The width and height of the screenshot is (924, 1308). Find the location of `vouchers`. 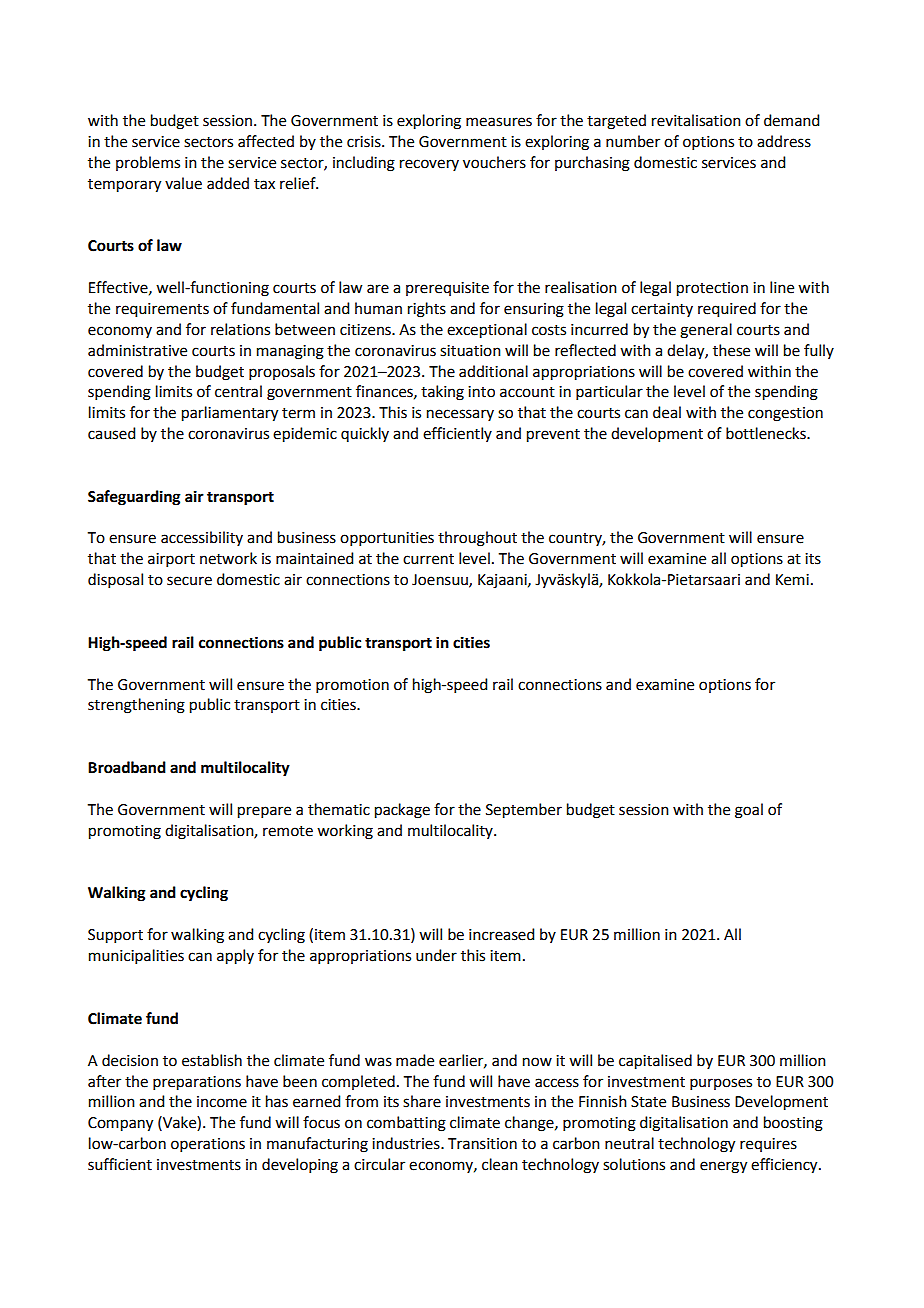

vouchers is located at coordinates (494, 162).
